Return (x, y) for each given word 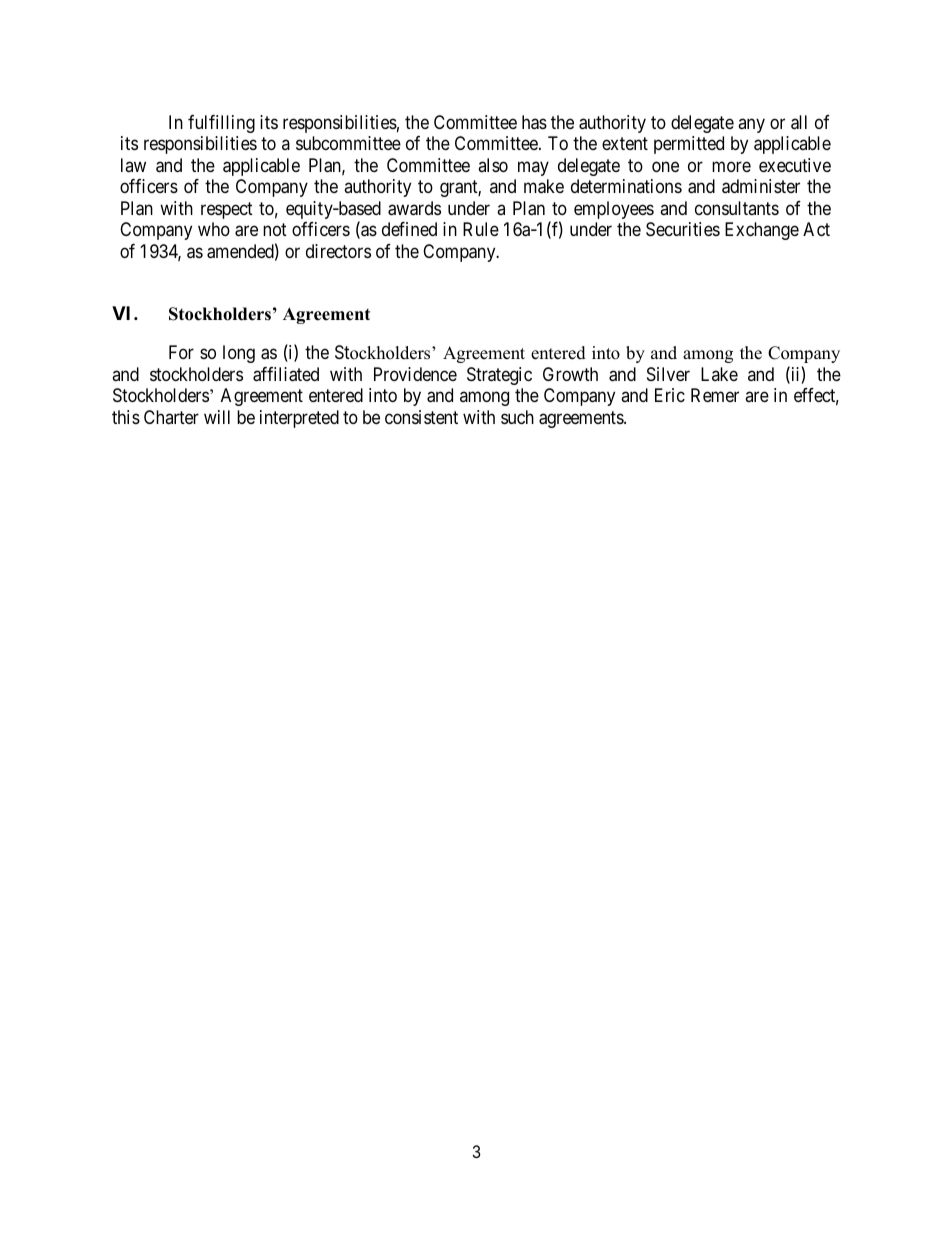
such (517, 417)
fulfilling (221, 124)
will (217, 417)
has (534, 122)
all (799, 122)
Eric (670, 395)
